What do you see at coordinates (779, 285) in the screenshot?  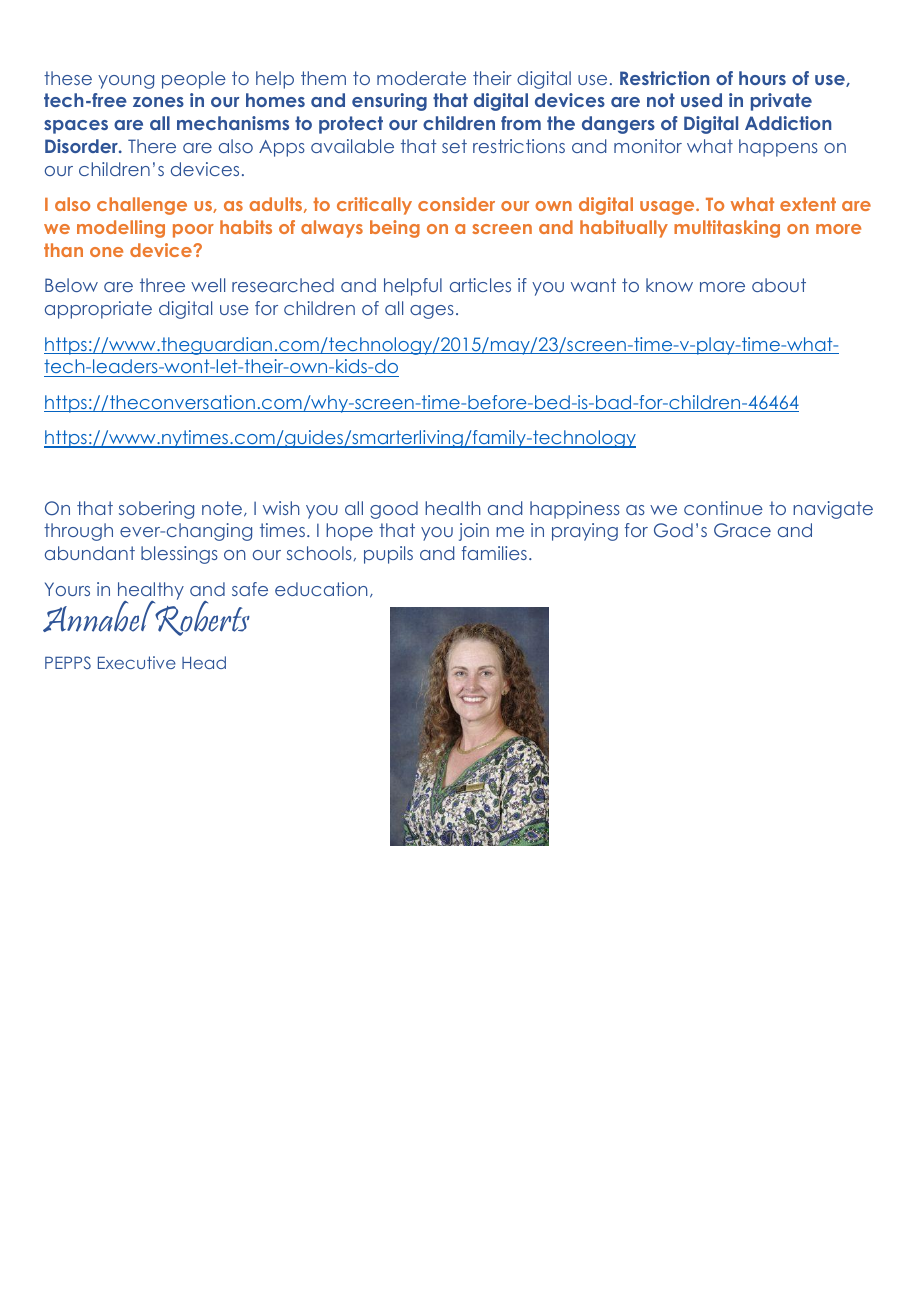 I see `about` at bounding box center [779, 285].
